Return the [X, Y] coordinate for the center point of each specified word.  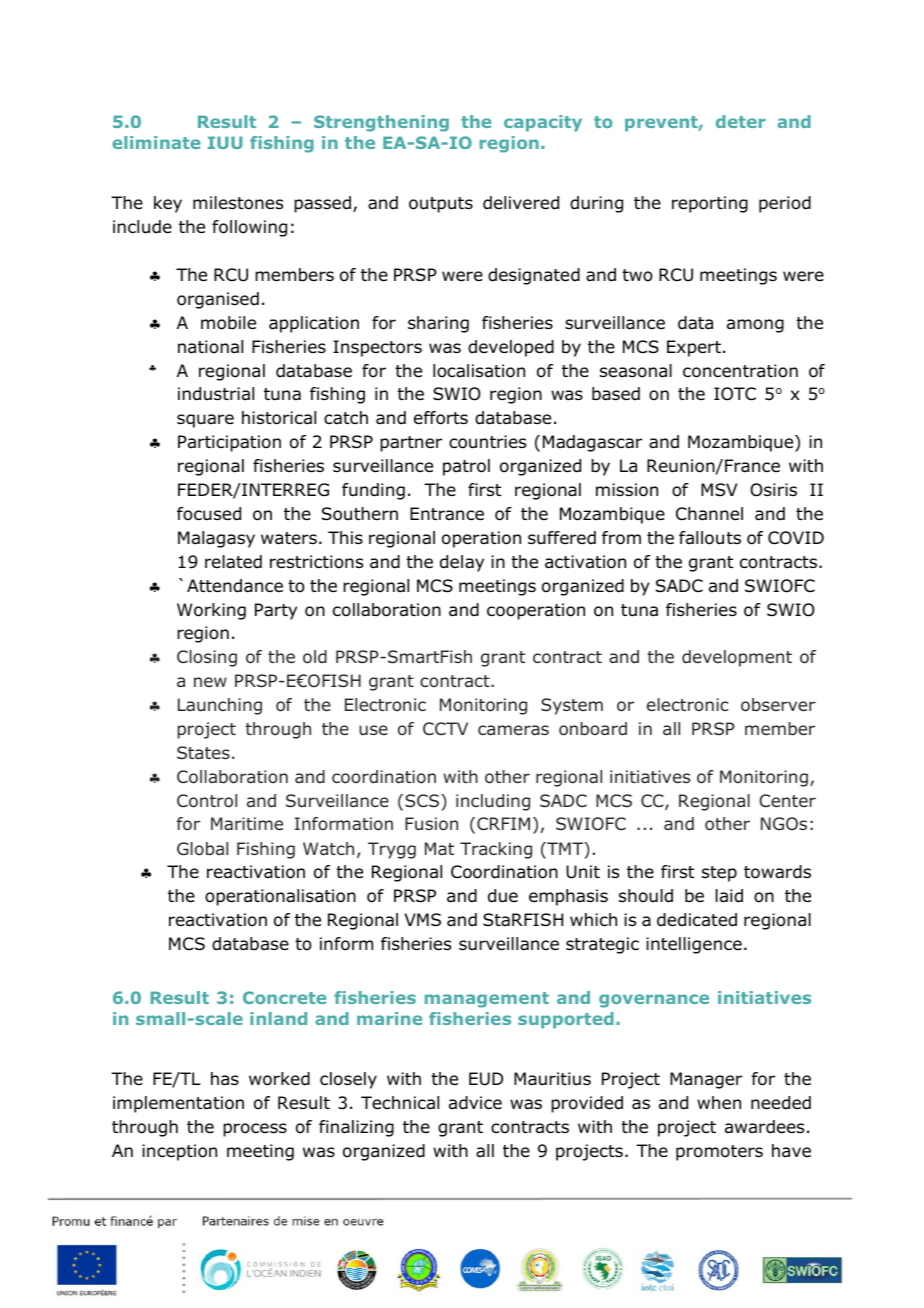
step [719, 874]
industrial [216, 394]
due [503, 896]
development [737, 658]
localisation [479, 371]
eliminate [156, 142]
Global [202, 849]
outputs [441, 205]
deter [741, 121]
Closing [207, 658]
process [255, 1130]
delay [462, 563]
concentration [740, 371]
